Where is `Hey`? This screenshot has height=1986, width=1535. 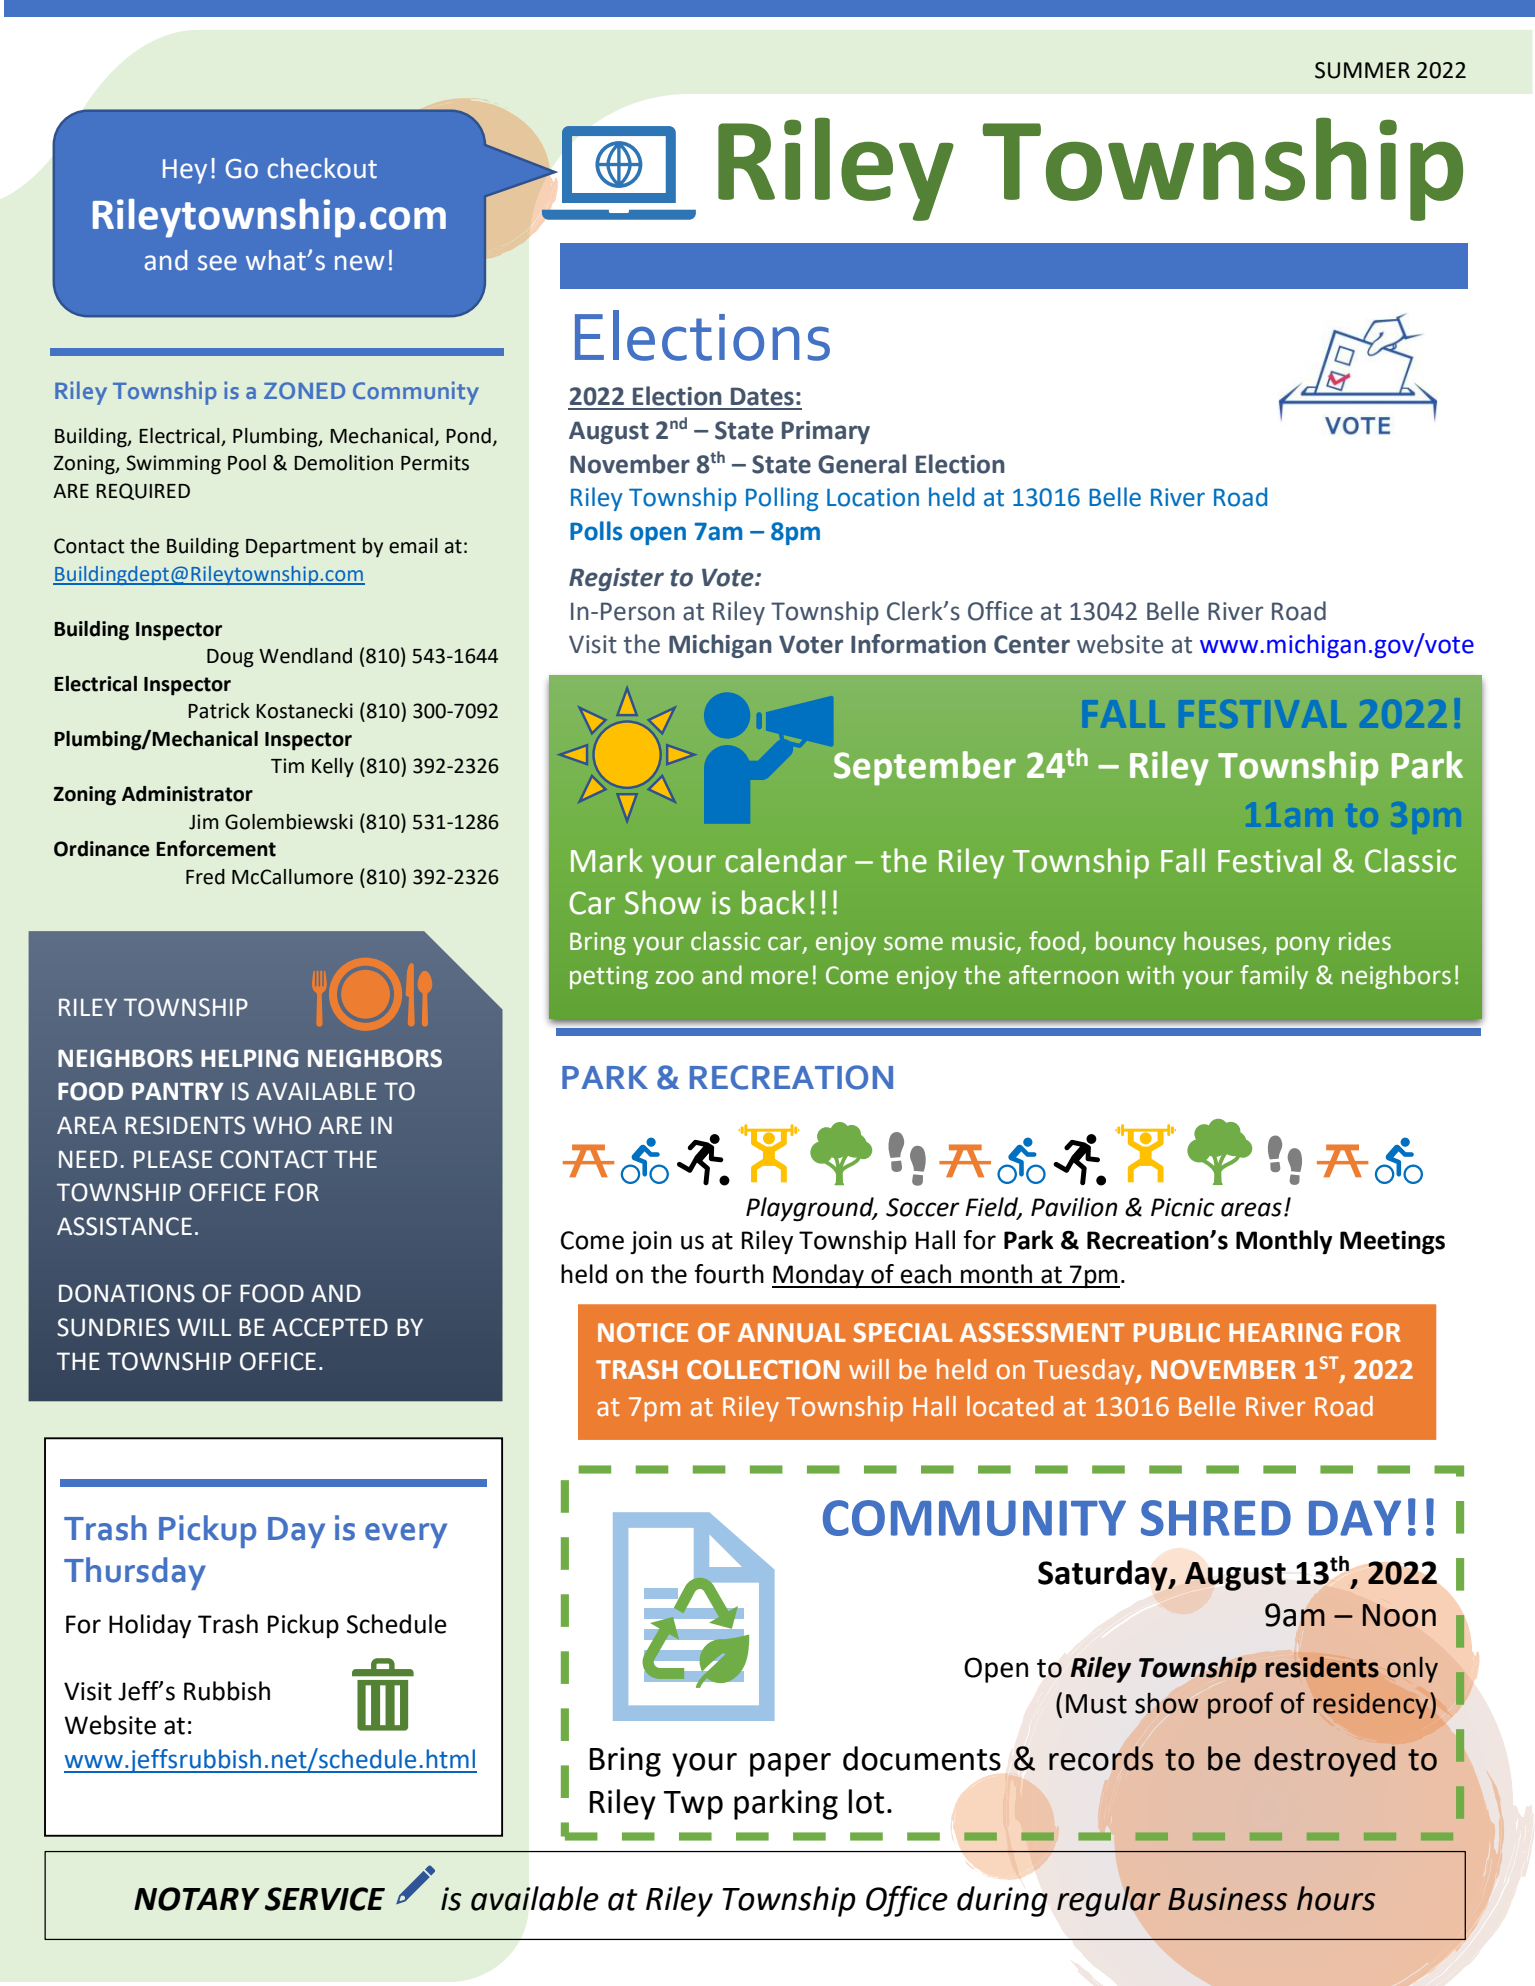
Hey is located at coordinates (185, 171).
